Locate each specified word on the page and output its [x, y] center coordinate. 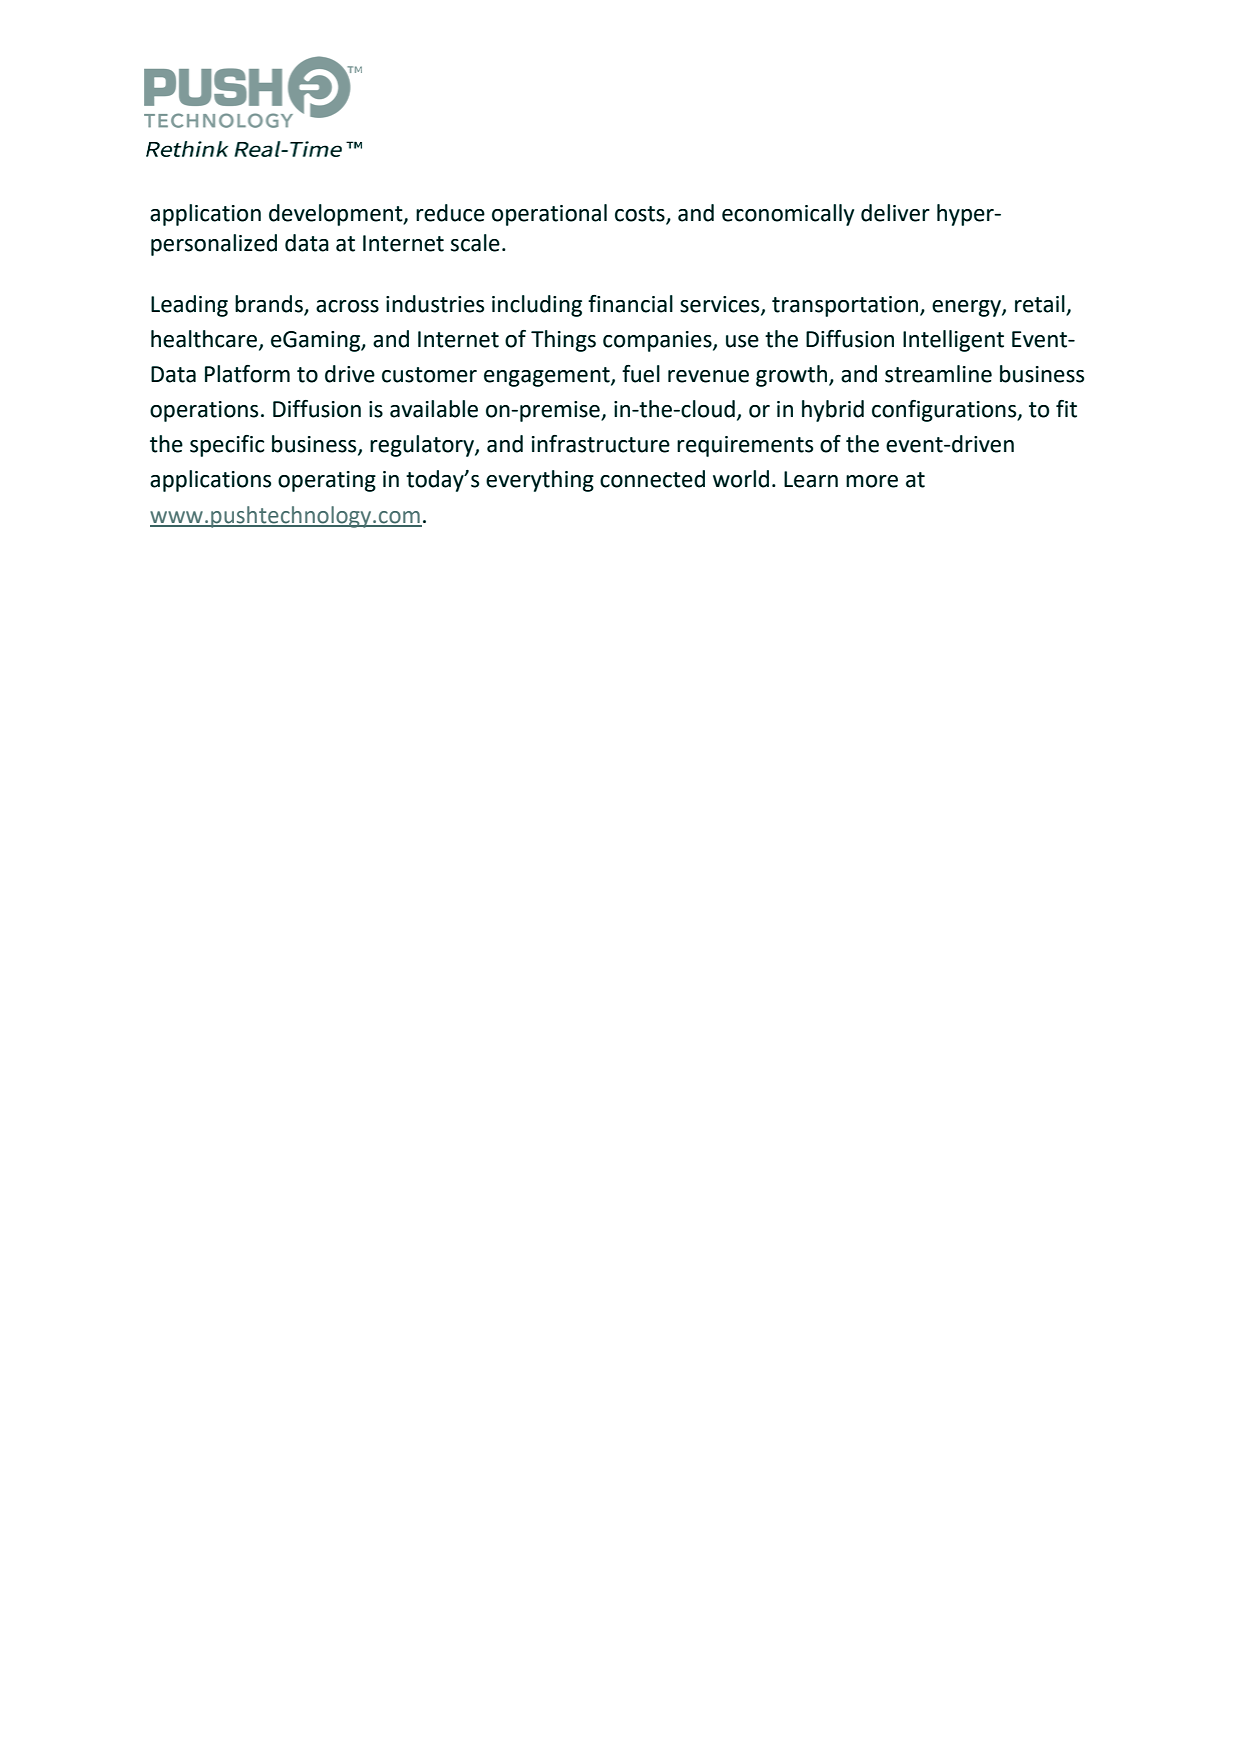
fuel [641, 374]
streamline [938, 374]
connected [652, 479]
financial [630, 304]
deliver [895, 213]
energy [967, 308]
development [337, 215]
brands [270, 305]
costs [640, 214]
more [872, 481]
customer [429, 375]
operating [327, 481]
